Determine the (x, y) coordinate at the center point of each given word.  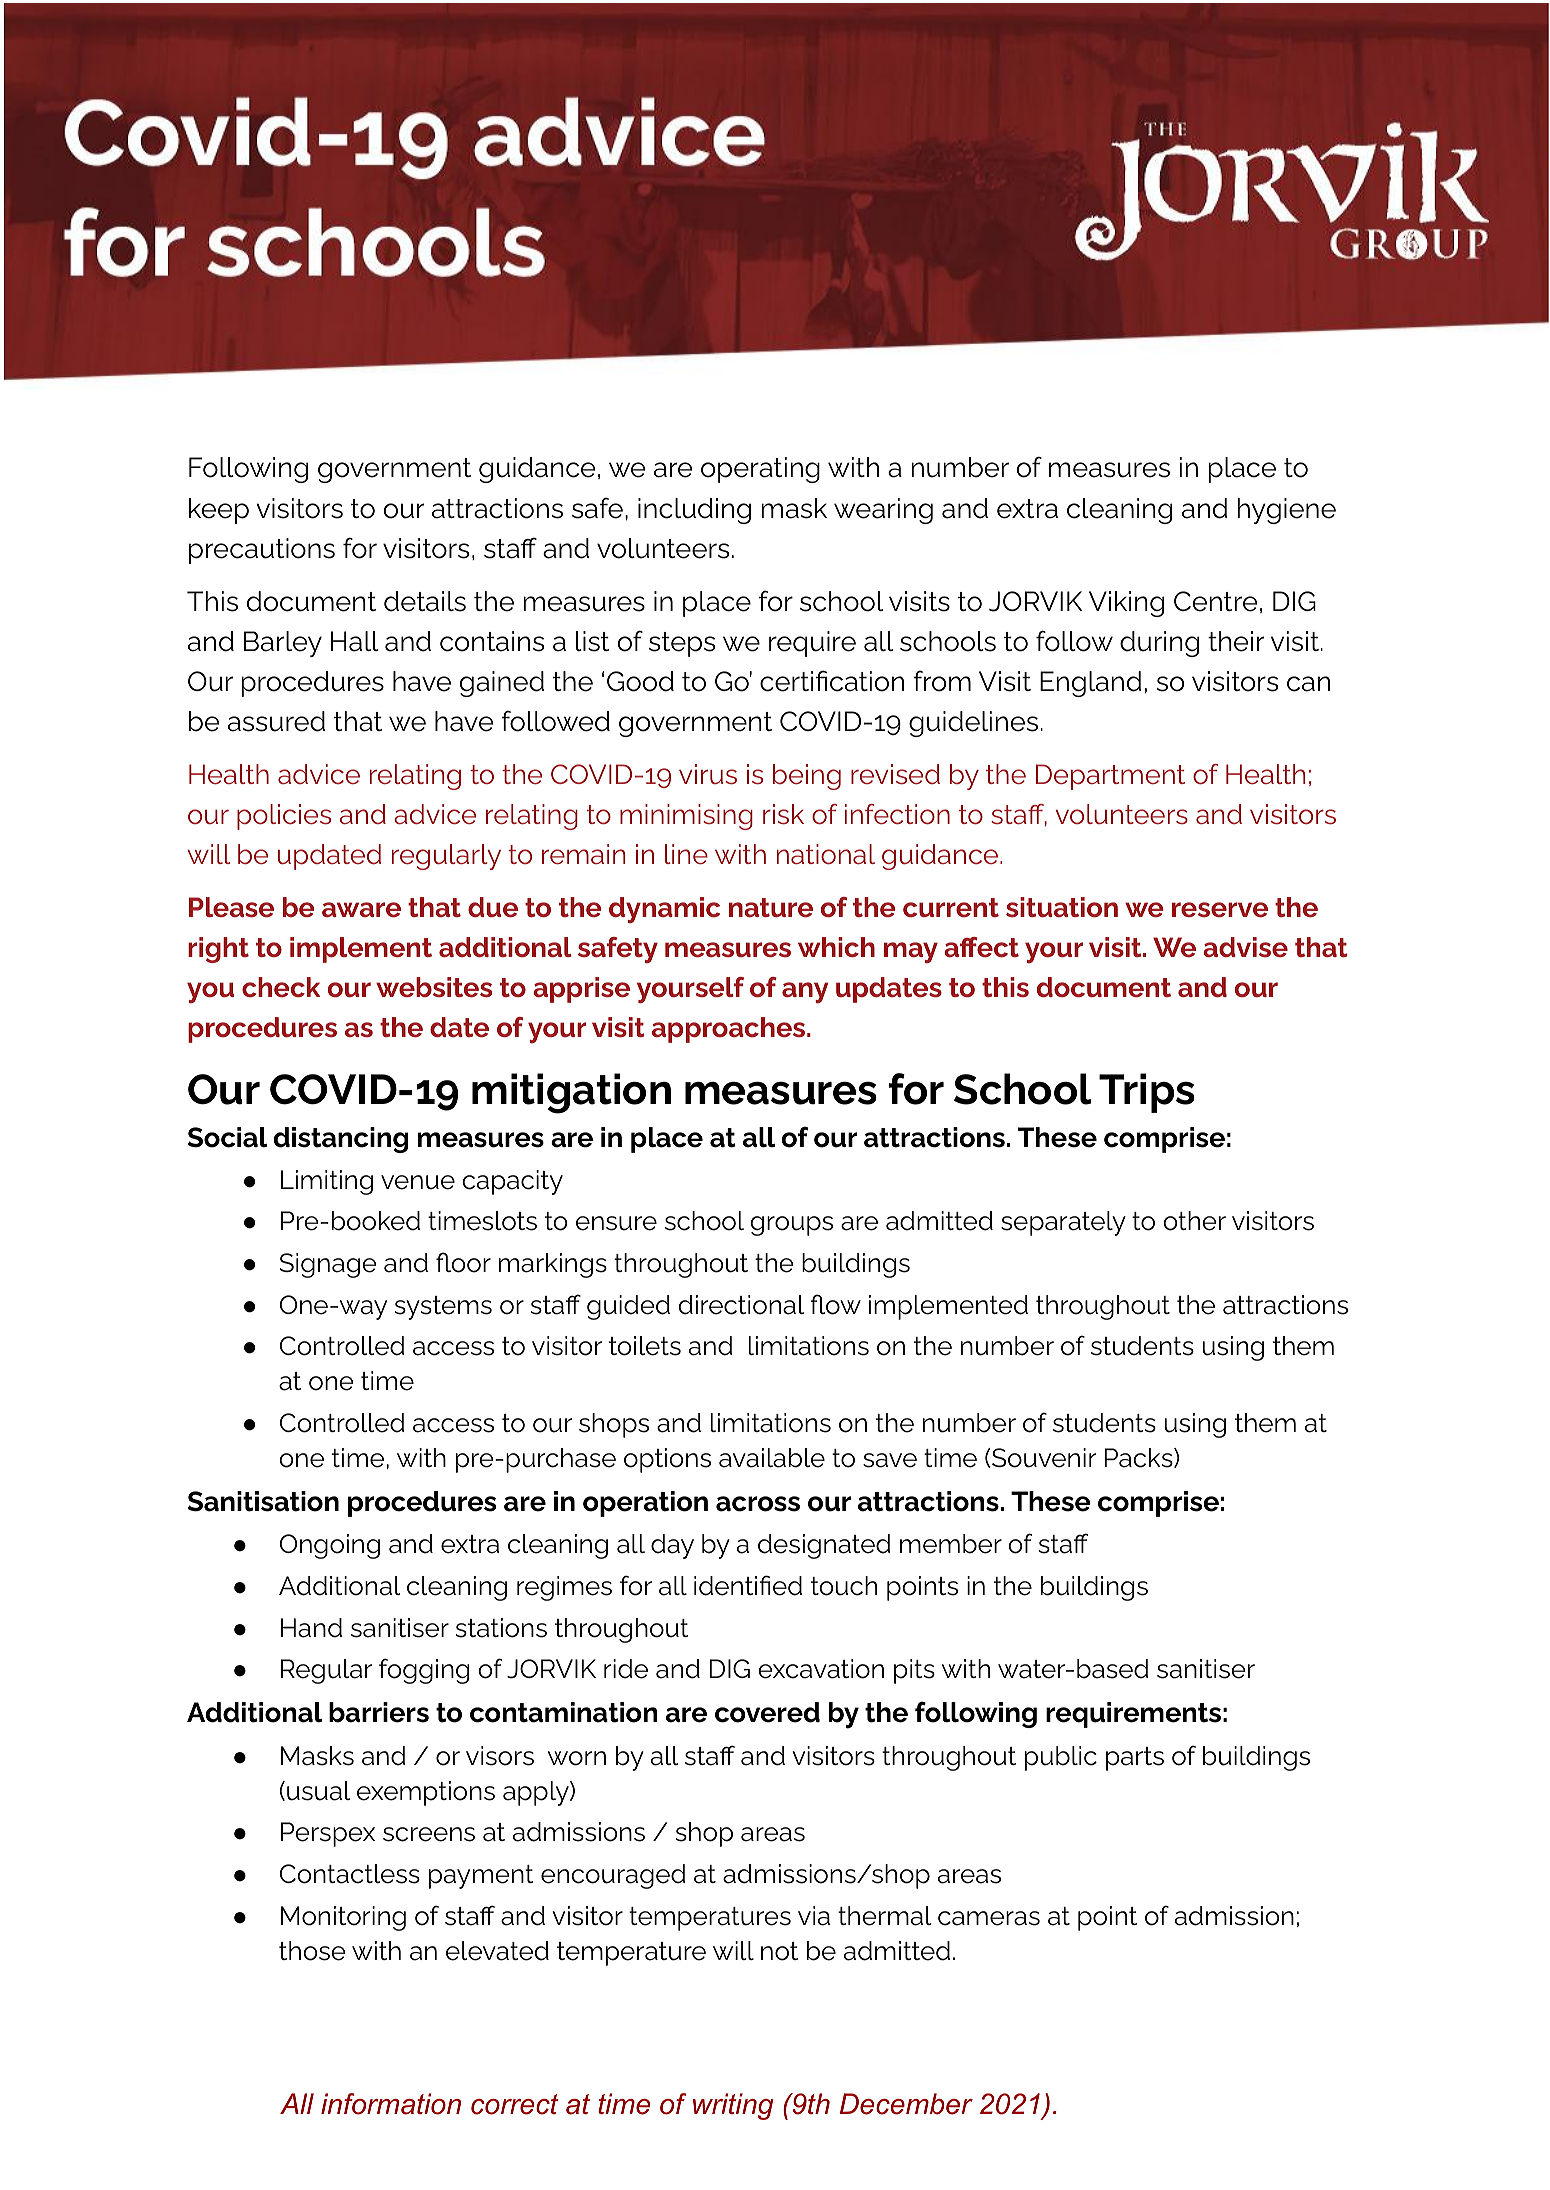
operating (760, 470)
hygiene (1286, 511)
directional (741, 1305)
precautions (262, 551)
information (391, 2104)
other (1194, 1221)
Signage (328, 1265)
